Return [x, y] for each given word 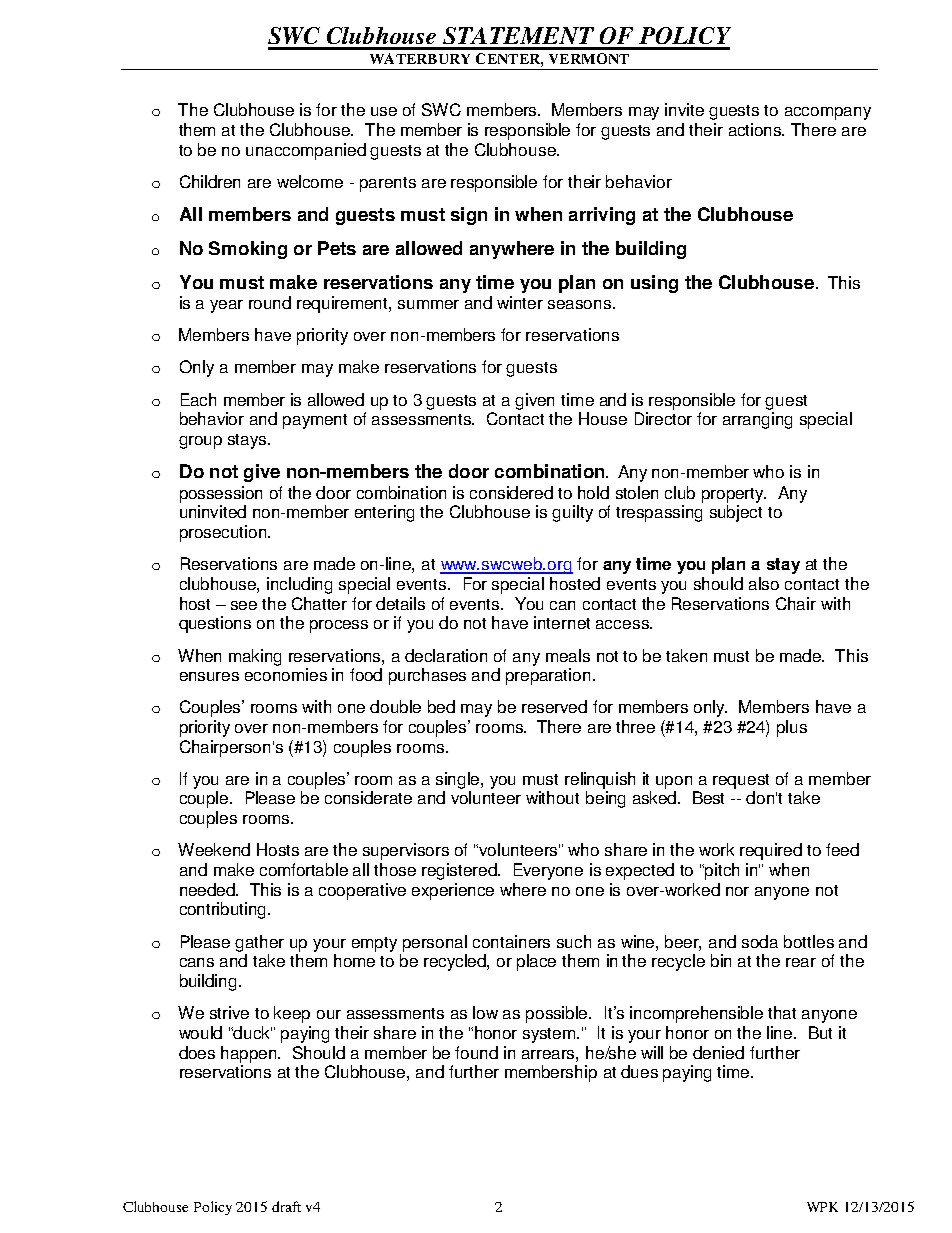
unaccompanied [306, 151]
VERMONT [589, 58]
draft [286, 1206]
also [764, 583]
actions [756, 129]
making [255, 657]
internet [562, 622]
